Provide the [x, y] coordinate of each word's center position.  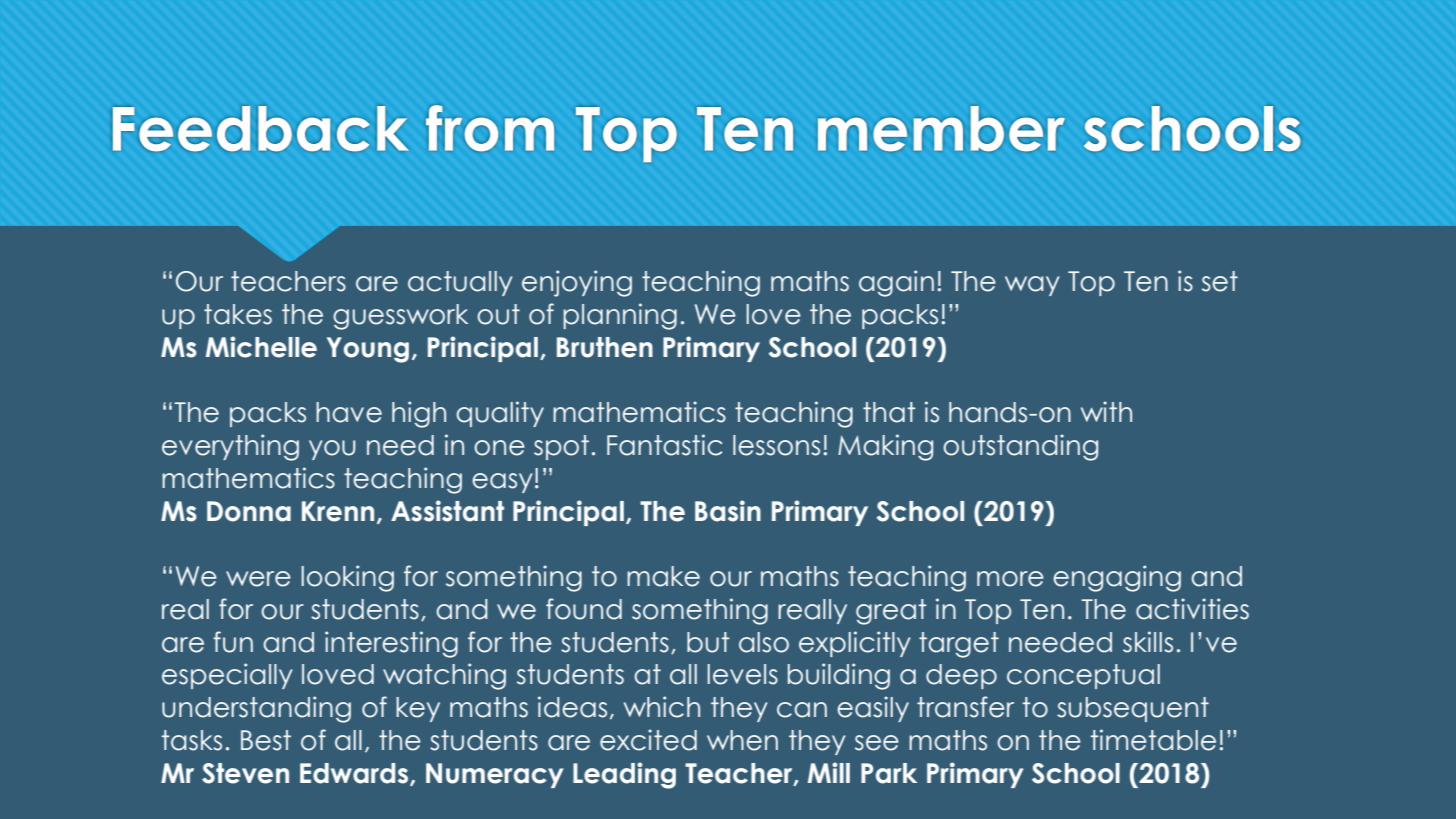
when [742, 740]
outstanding [1020, 447]
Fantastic [665, 445]
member [941, 128]
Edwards [355, 774]
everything [230, 447]
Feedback [260, 128]
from [490, 128]
